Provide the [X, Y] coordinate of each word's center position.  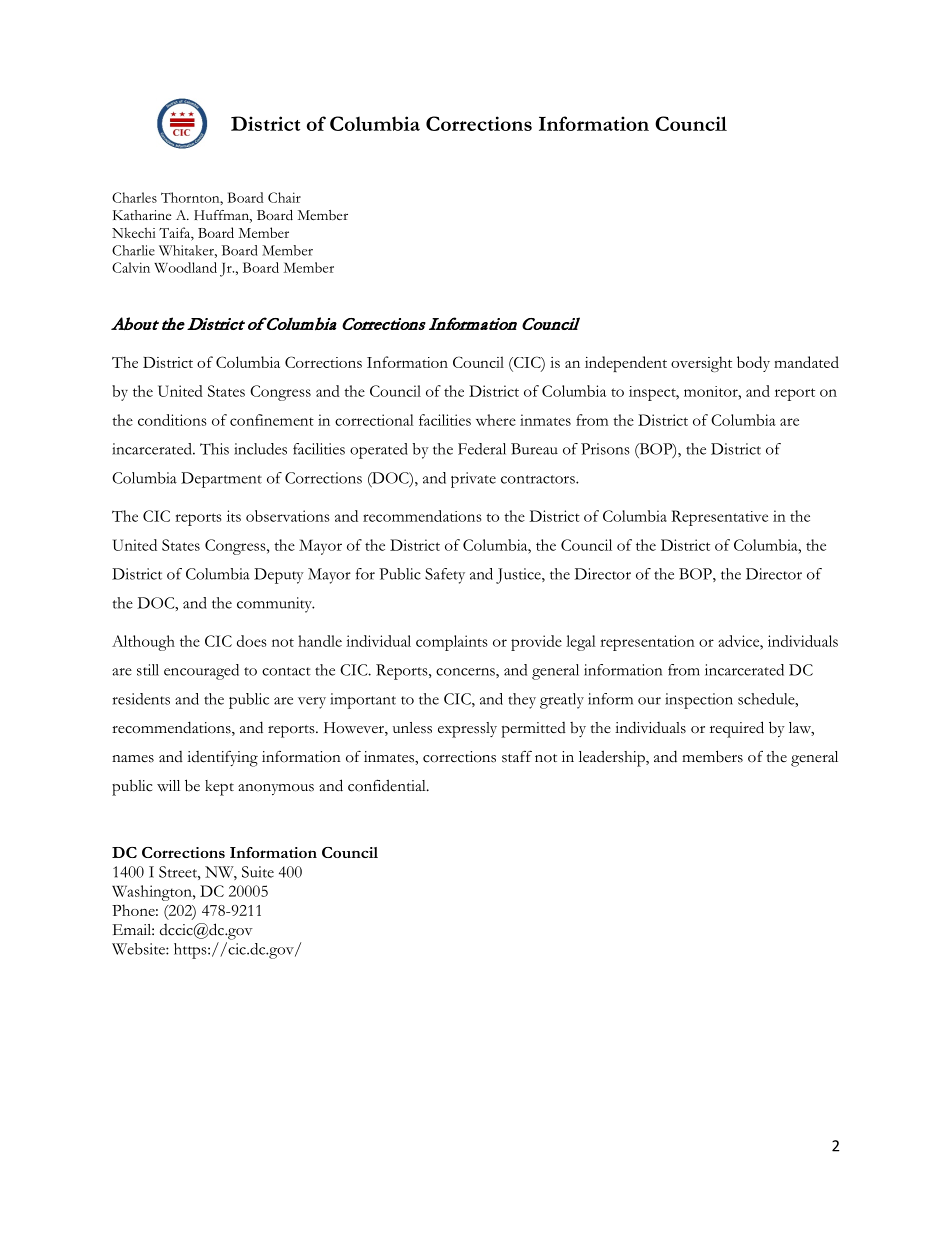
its [234, 516]
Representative [720, 518]
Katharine [142, 215]
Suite [258, 872]
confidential [388, 785]
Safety [445, 576]
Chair [284, 197]
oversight [701, 364]
